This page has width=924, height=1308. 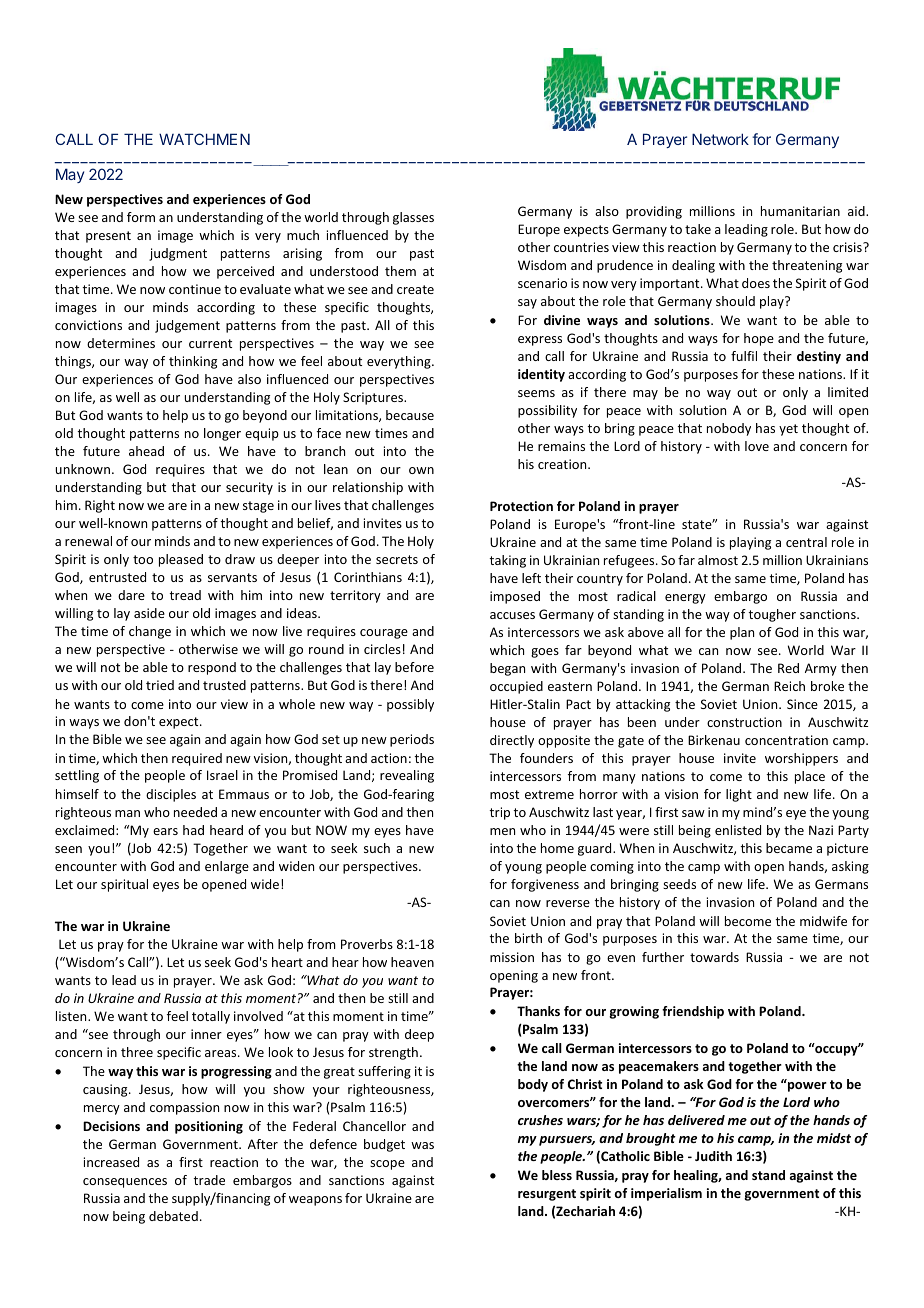 I want to click on consequences, so click(x=125, y=1183).
